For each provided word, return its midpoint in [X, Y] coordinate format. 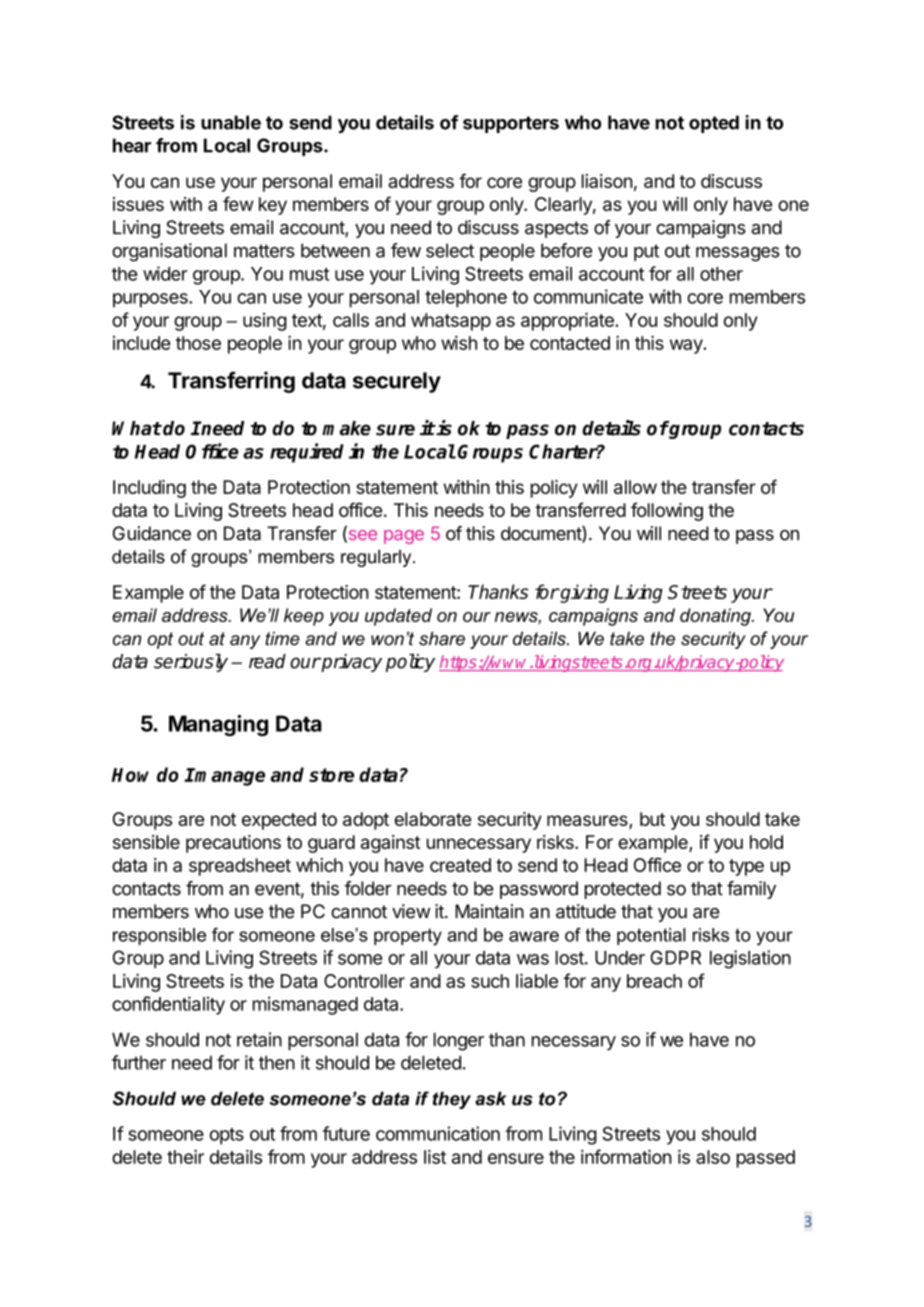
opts [227, 1136]
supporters [511, 124]
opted [714, 124]
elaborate [433, 819]
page [404, 537]
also [713, 1157]
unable [231, 122]
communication [438, 1133]
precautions [233, 844]
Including [149, 489]
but [652, 819]
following [667, 511]
